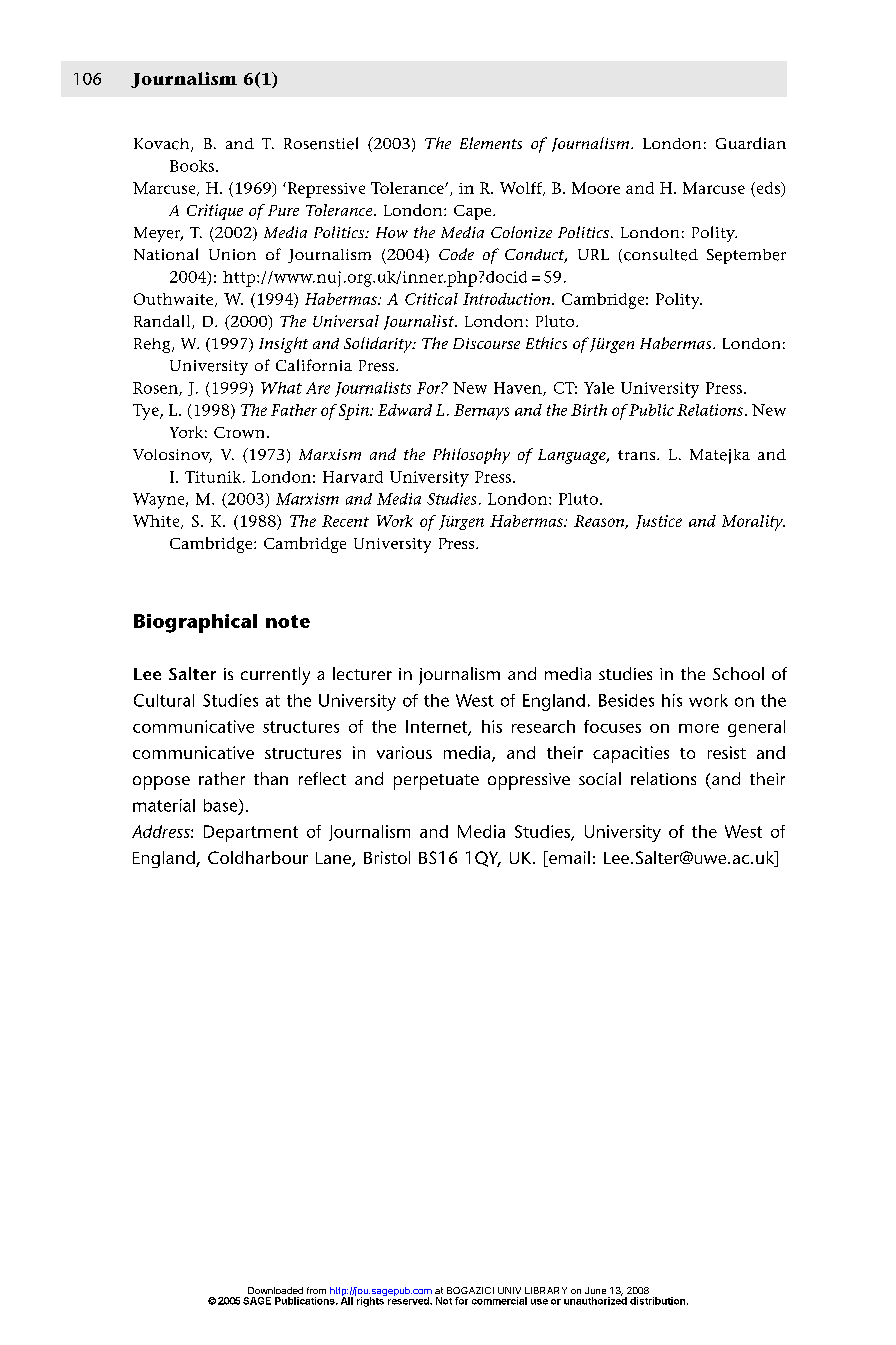  What do you see at coordinates (474, 212) in the screenshot?
I see `Cape` at bounding box center [474, 212].
